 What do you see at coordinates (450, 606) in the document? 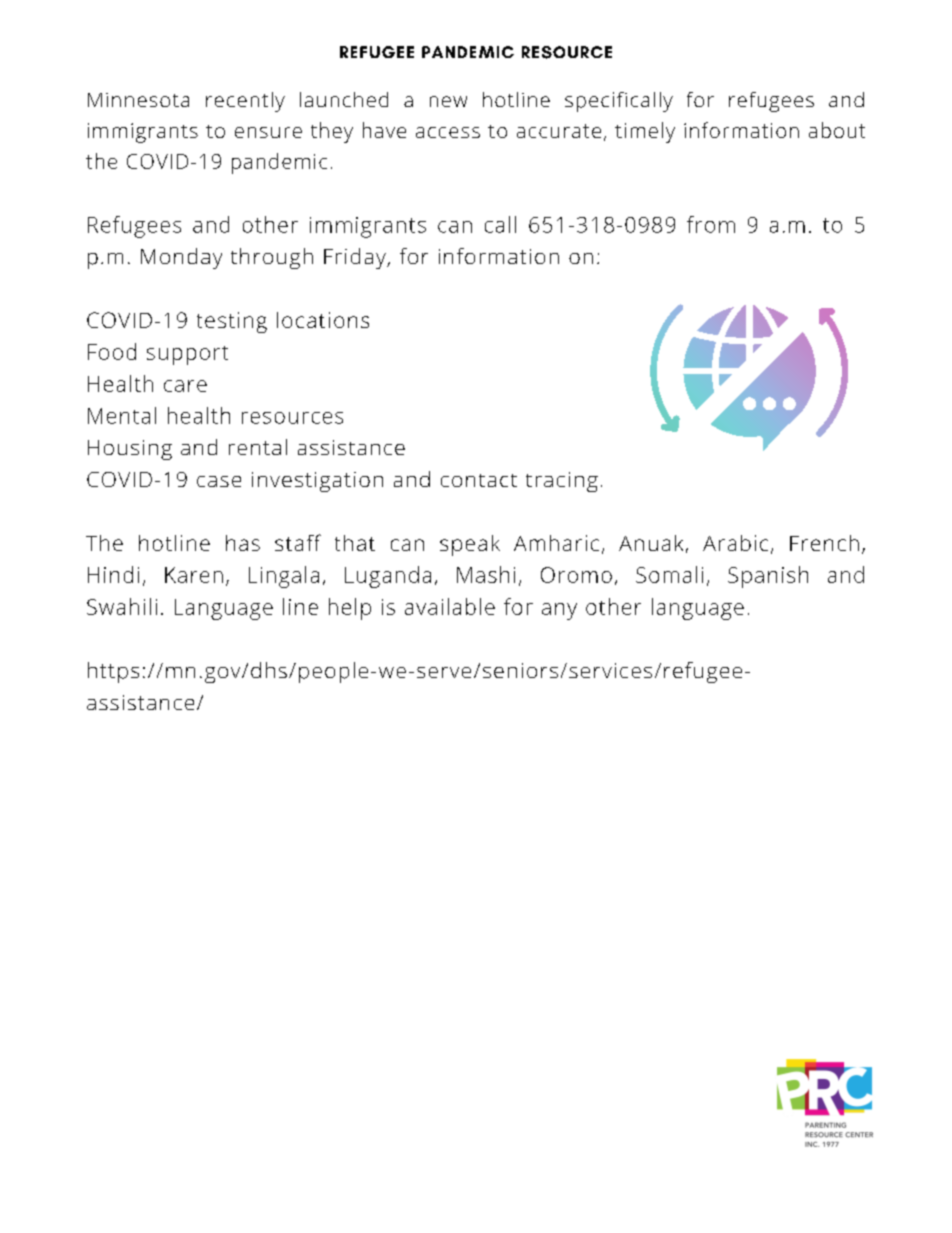
I see `available` at bounding box center [450, 606].
